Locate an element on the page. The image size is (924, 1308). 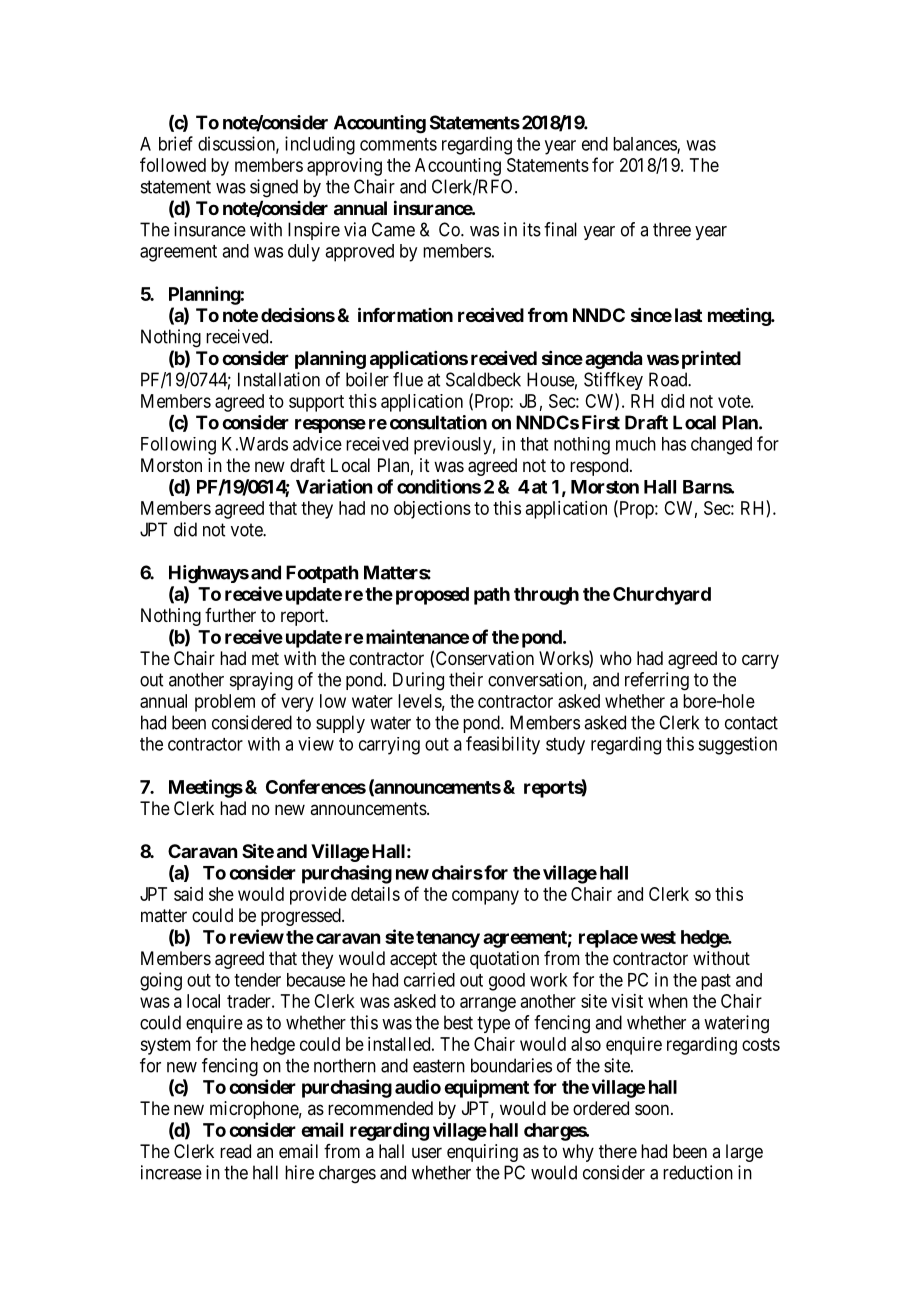
flue is located at coordinates (408, 379).
